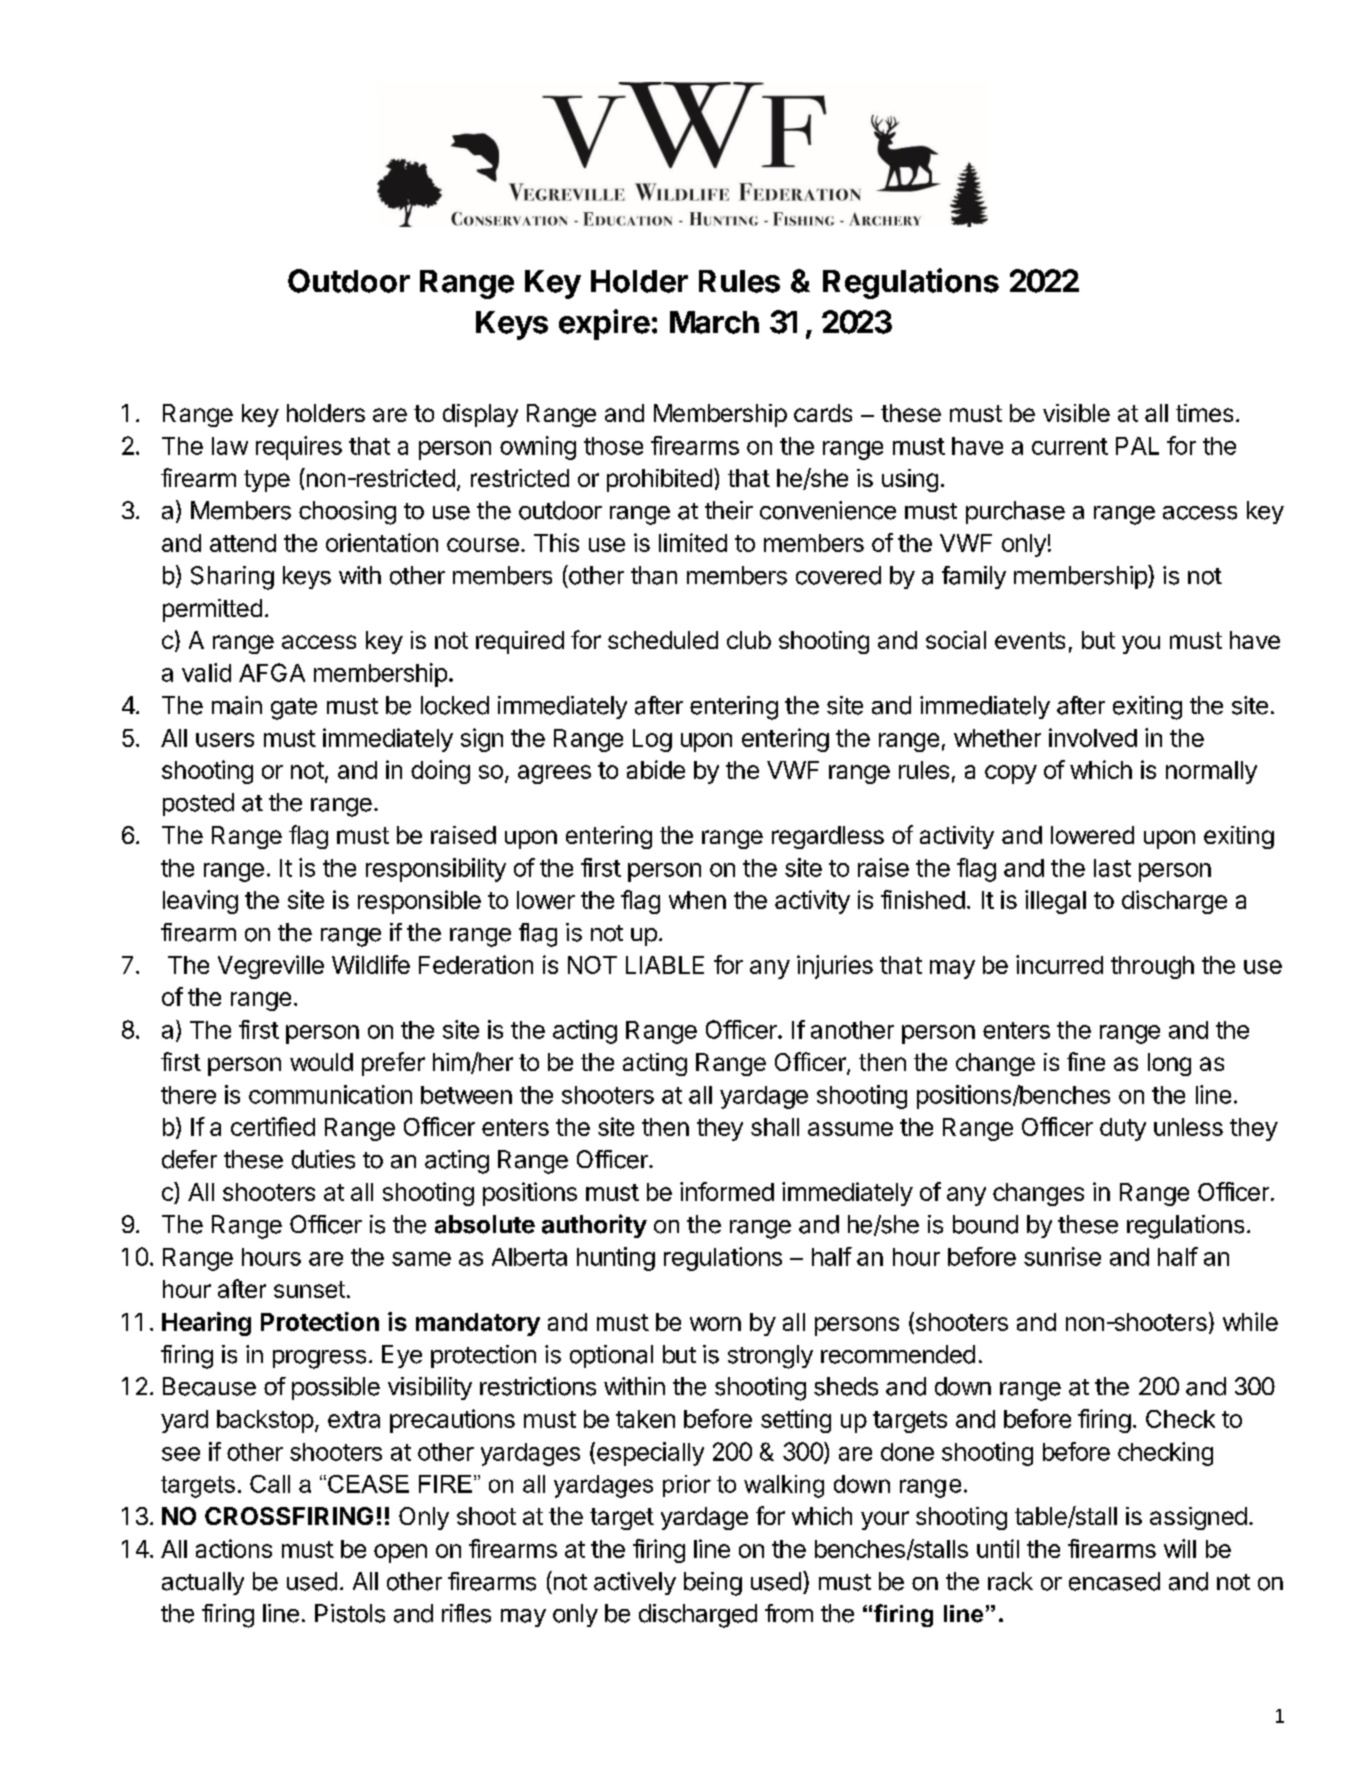  I want to click on March, so click(714, 322).
